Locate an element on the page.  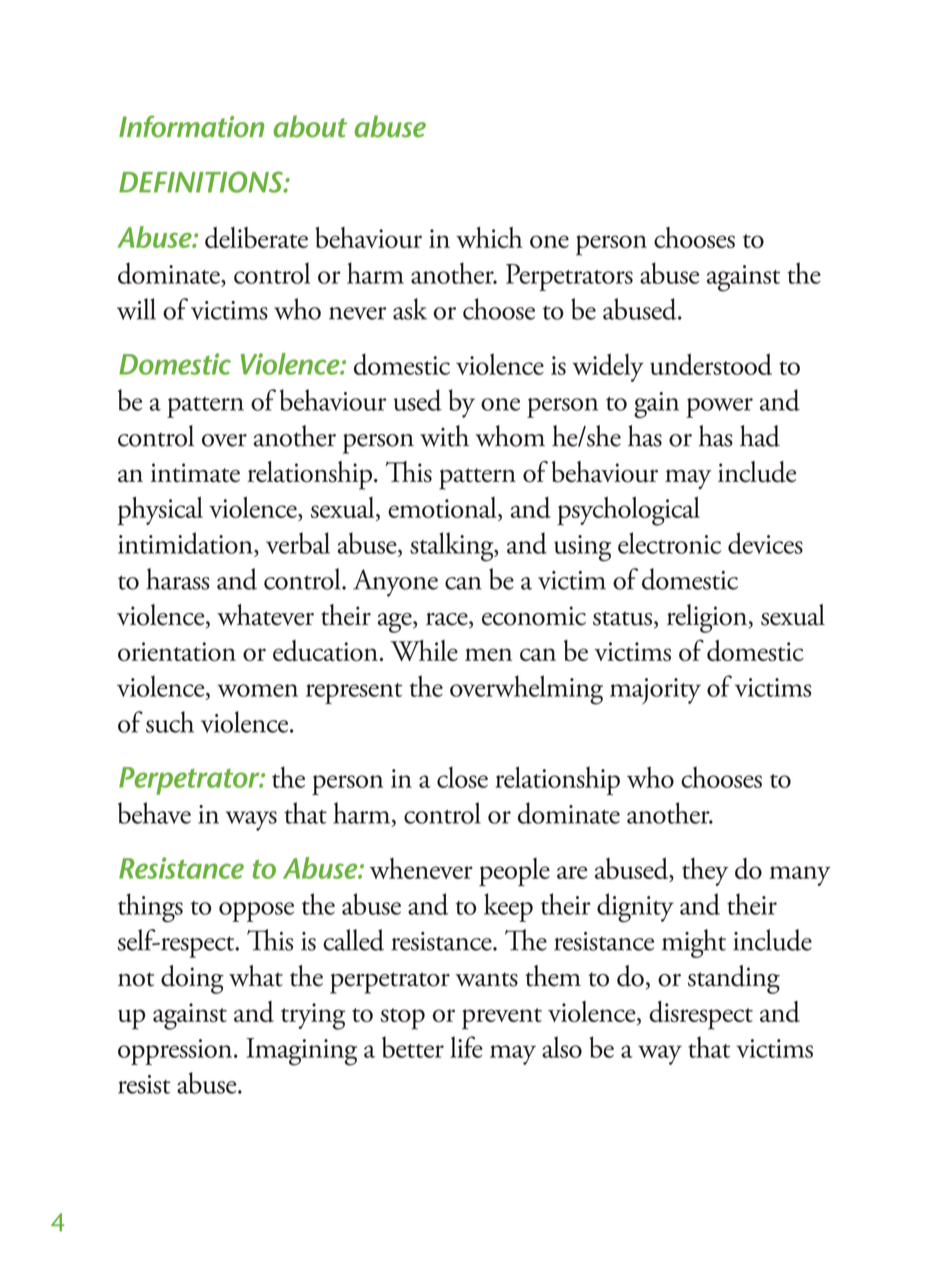
which is located at coordinates (489, 237).
